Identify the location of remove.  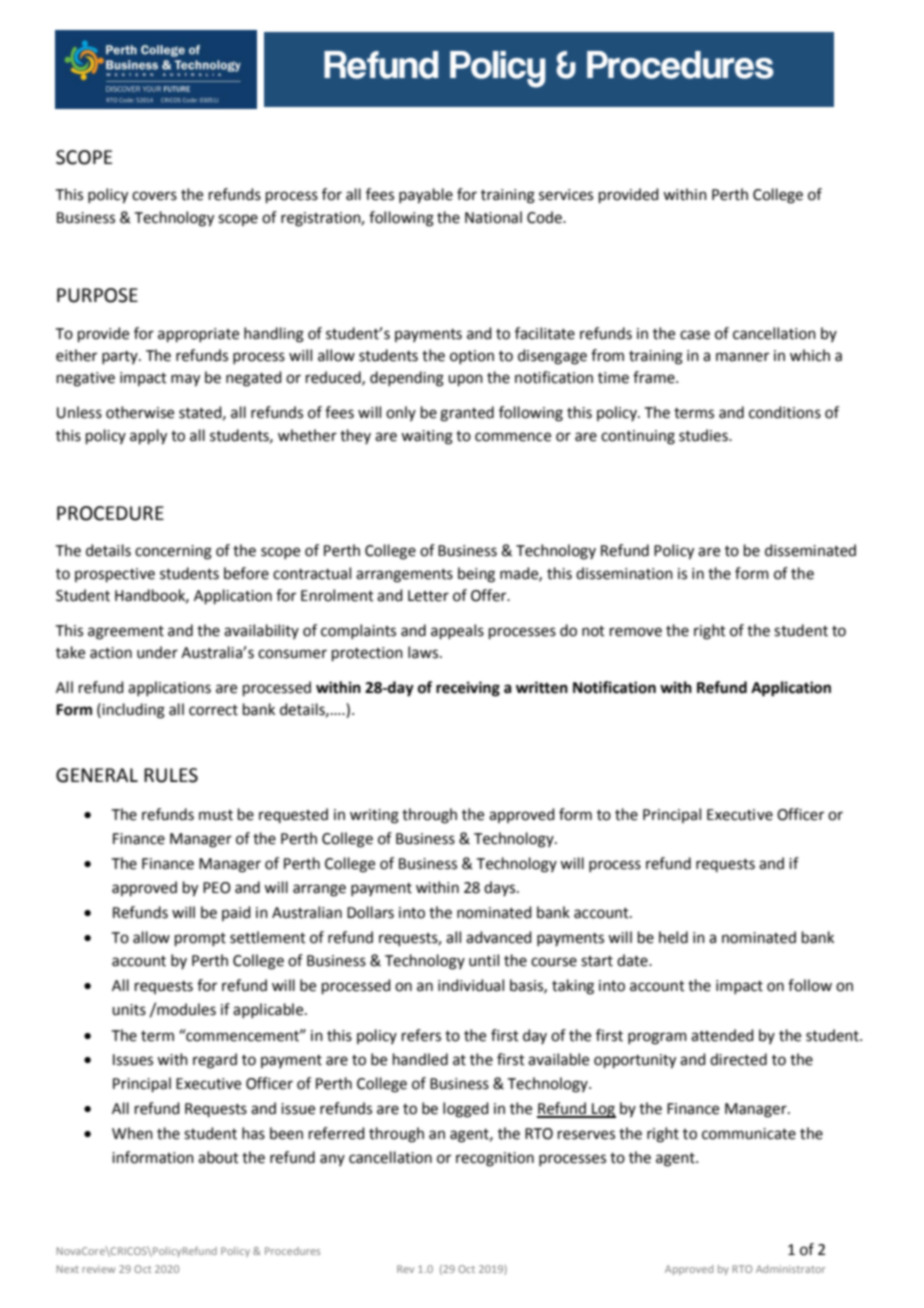
(636, 632).
